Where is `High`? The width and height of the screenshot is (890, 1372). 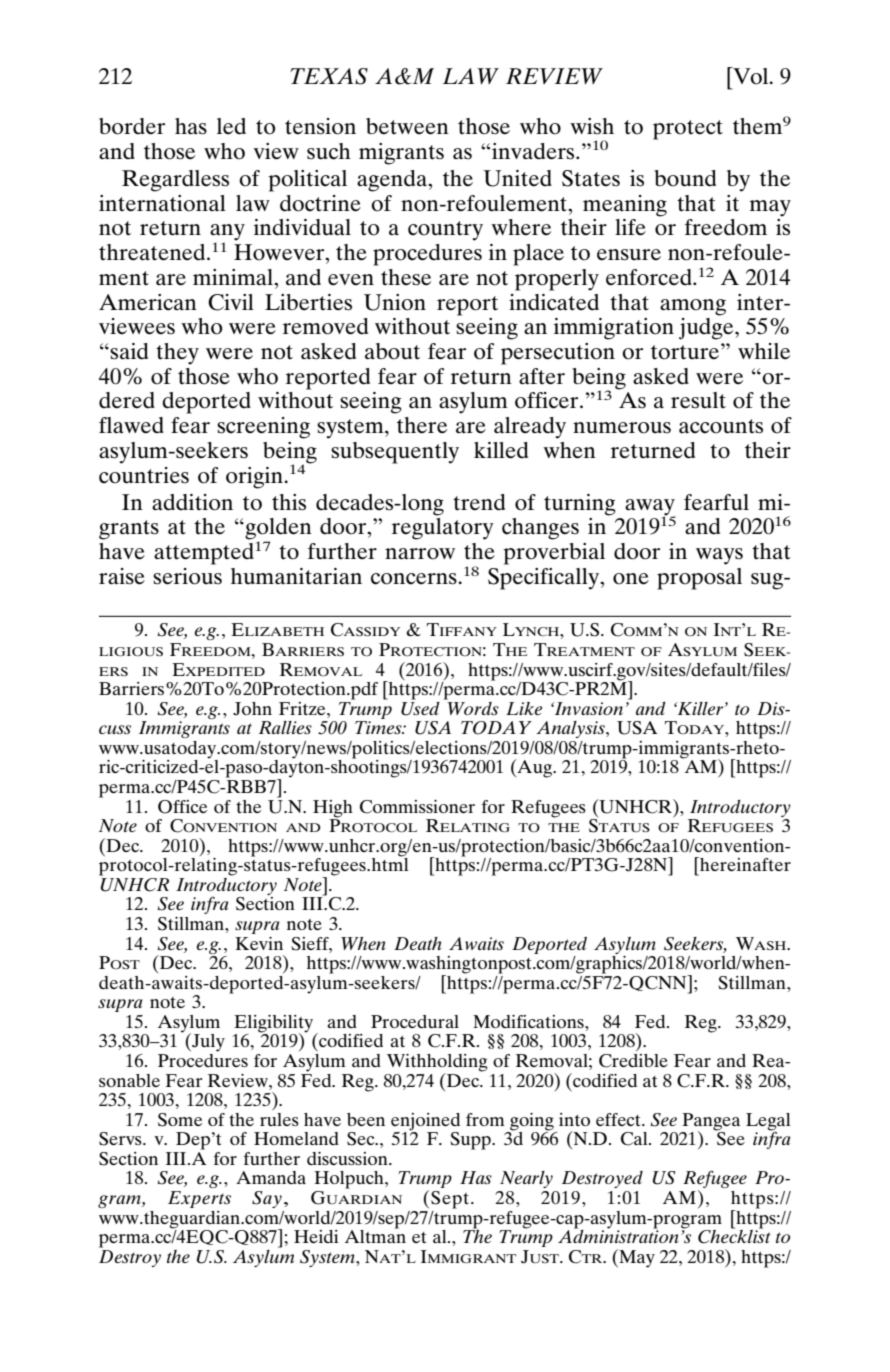
High is located at coordinates (333, 809).
